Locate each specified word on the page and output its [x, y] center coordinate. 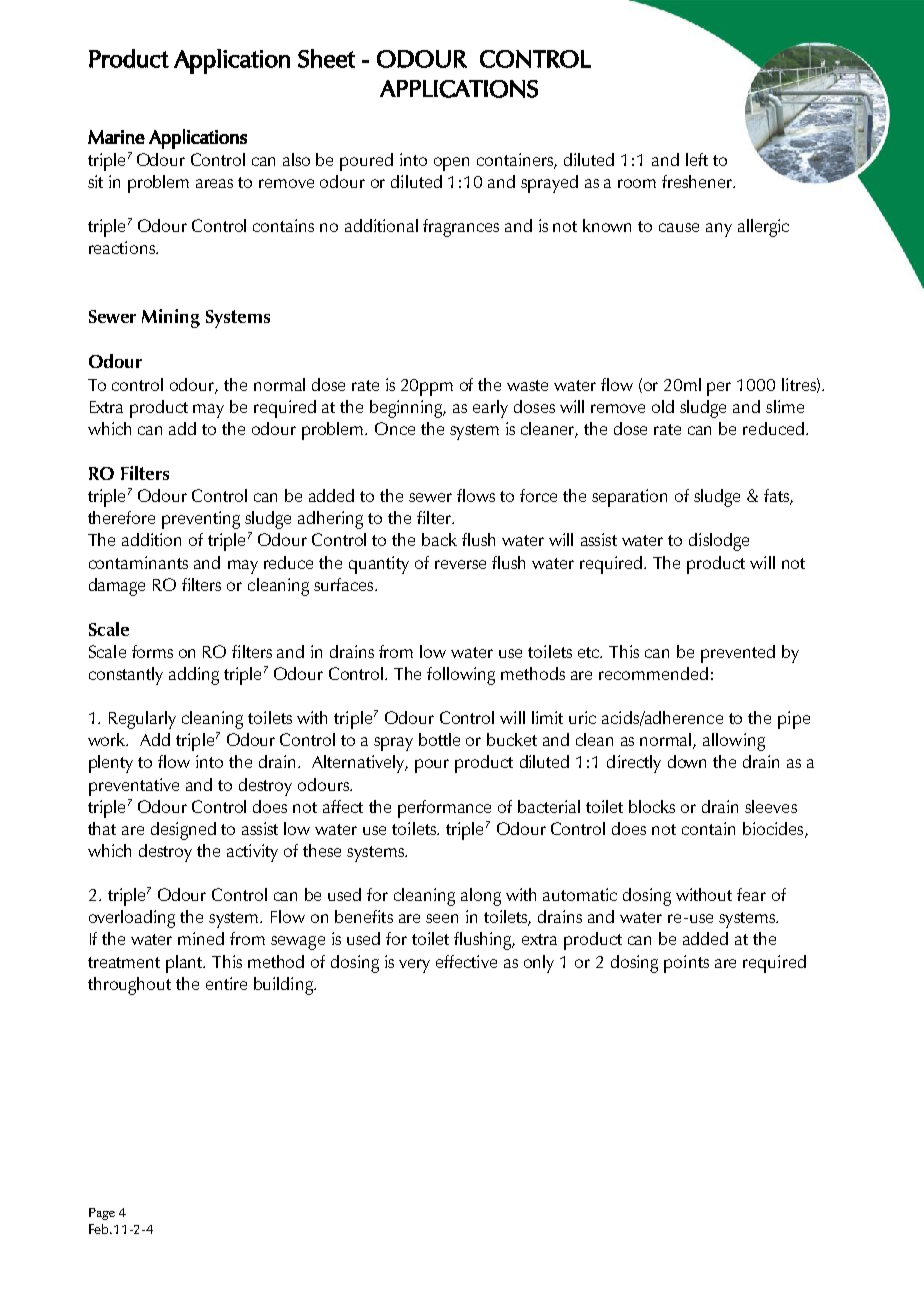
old [663, 406]
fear [751, 894]
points [686, 964]
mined [201, 938]
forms [152, 651]
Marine [116, 137]
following [461, 676]
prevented [738, 654]
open [451, 164]
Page [102, 1214]
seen [442, 918]
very [414, 966]
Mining [171, 318]
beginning [408, 409]
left [697, 159]
